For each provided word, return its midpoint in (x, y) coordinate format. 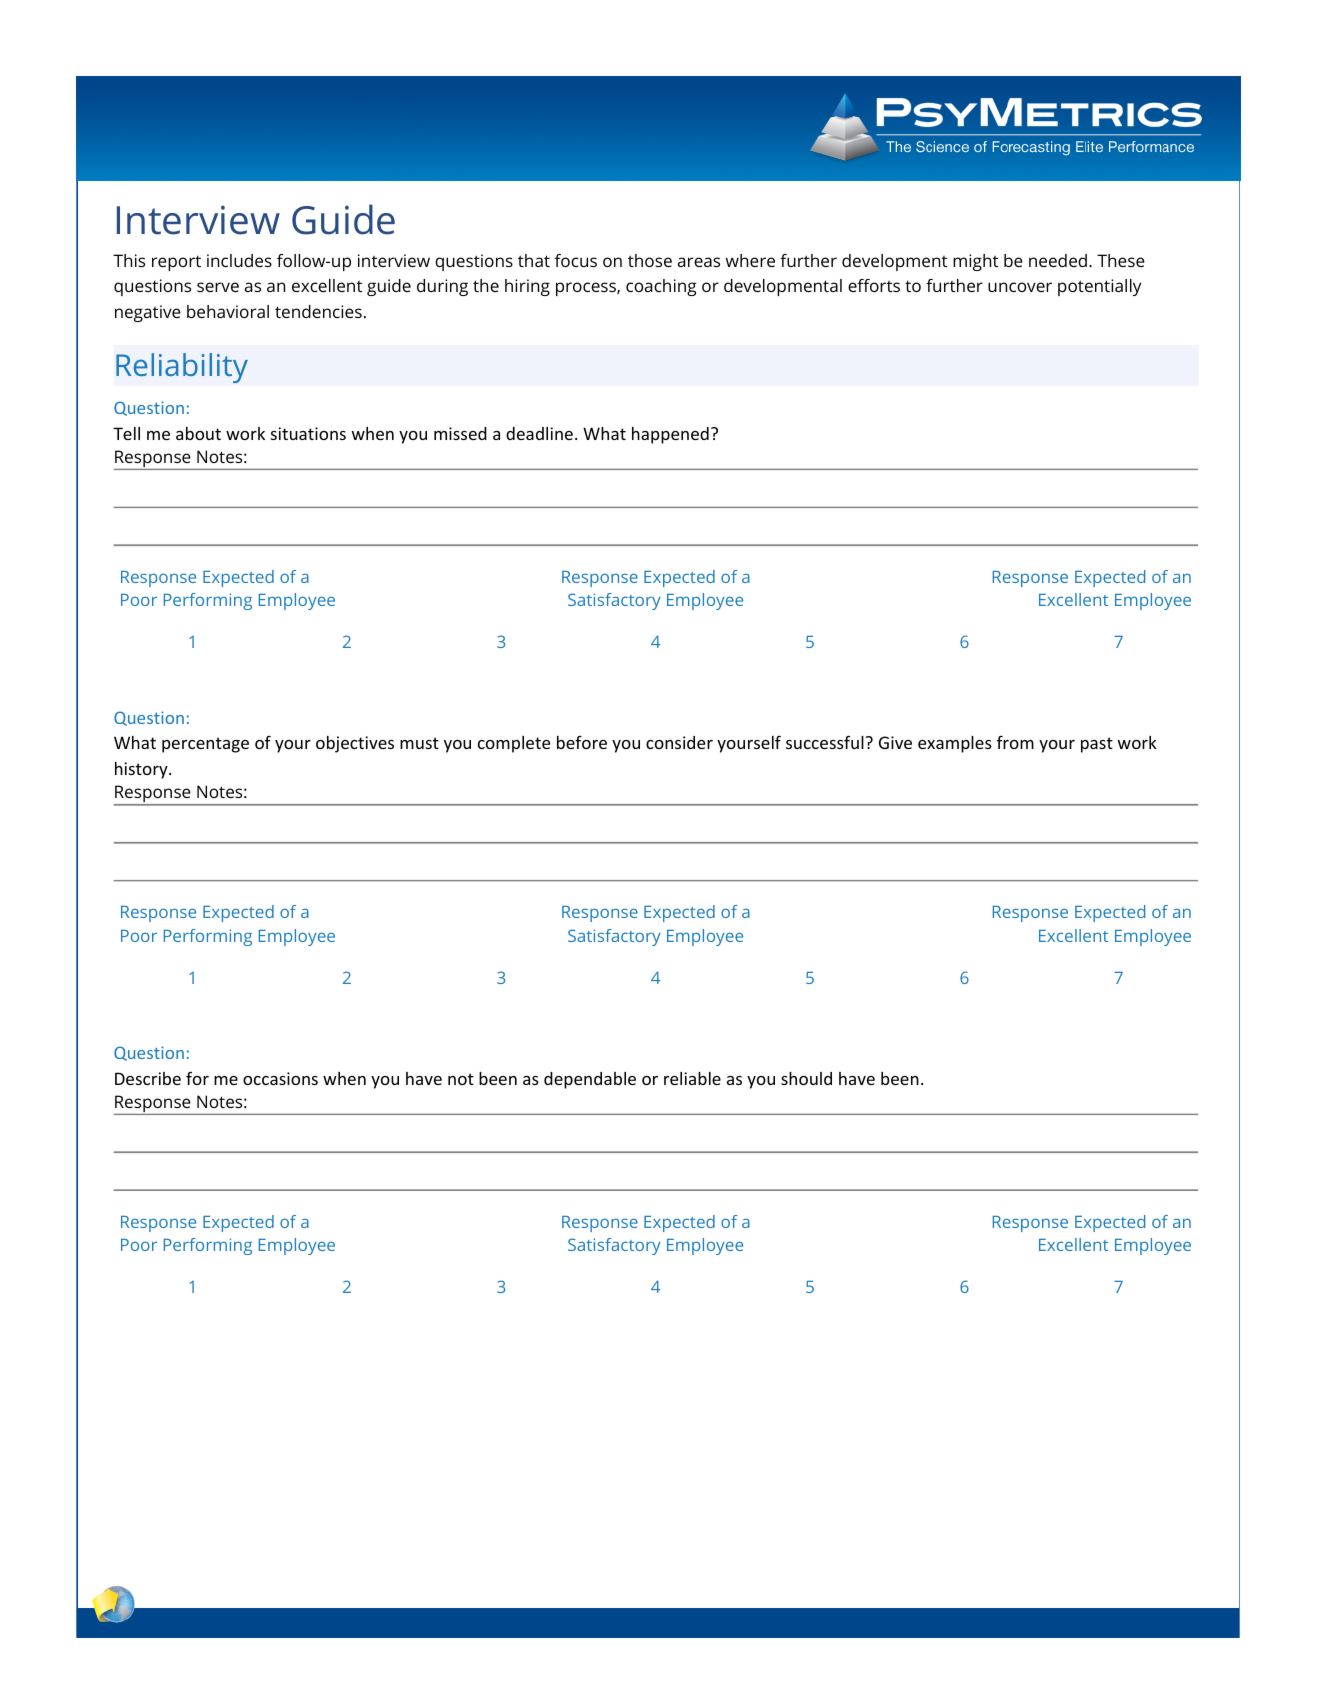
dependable (590, 1080)
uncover (1020, 287)
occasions (280, 1078)
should (806, 1078)
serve (218, 287)
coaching (661, 287)
